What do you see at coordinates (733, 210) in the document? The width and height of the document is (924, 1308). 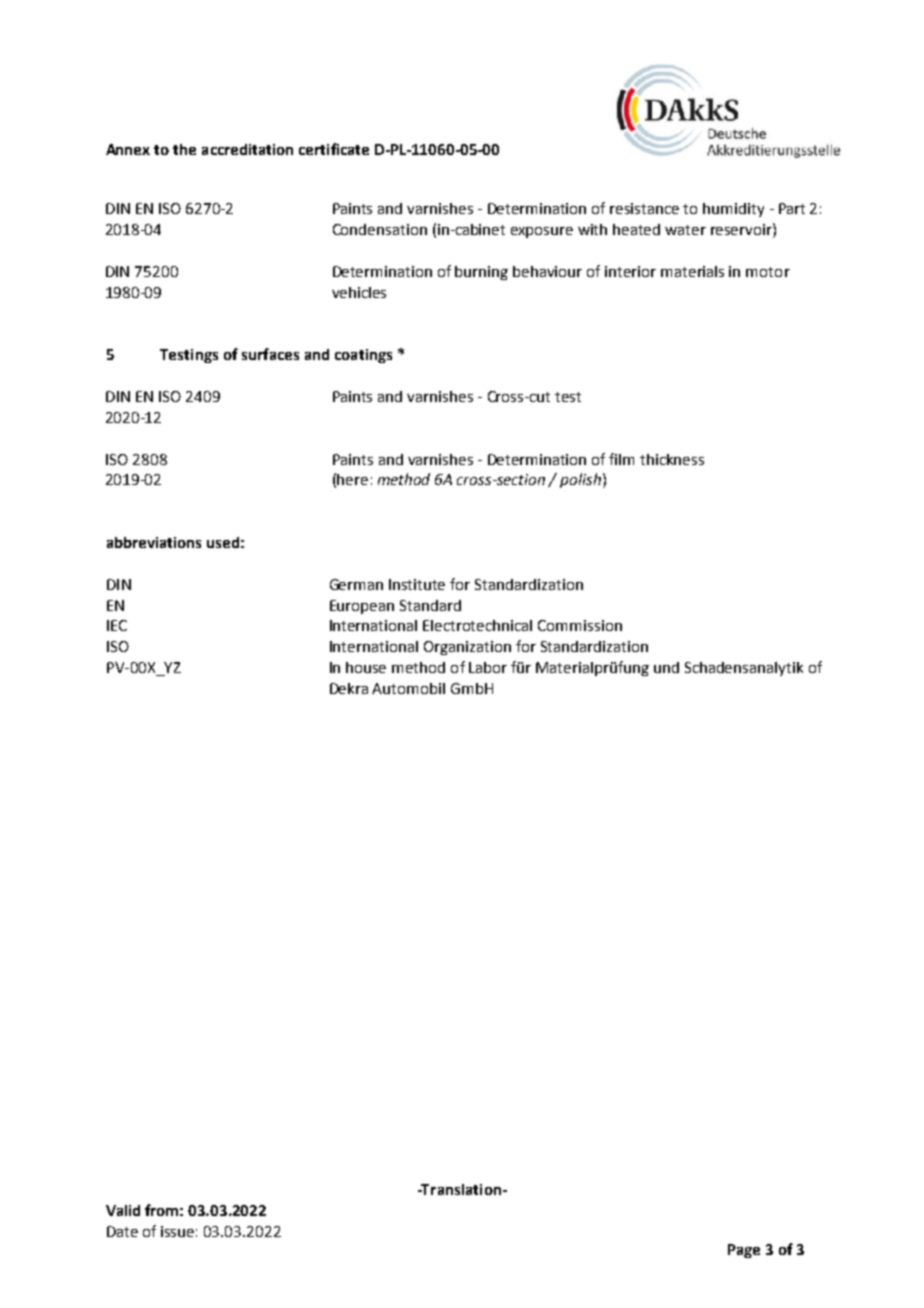 I see `humidity` at bounding box center [733, 210].
